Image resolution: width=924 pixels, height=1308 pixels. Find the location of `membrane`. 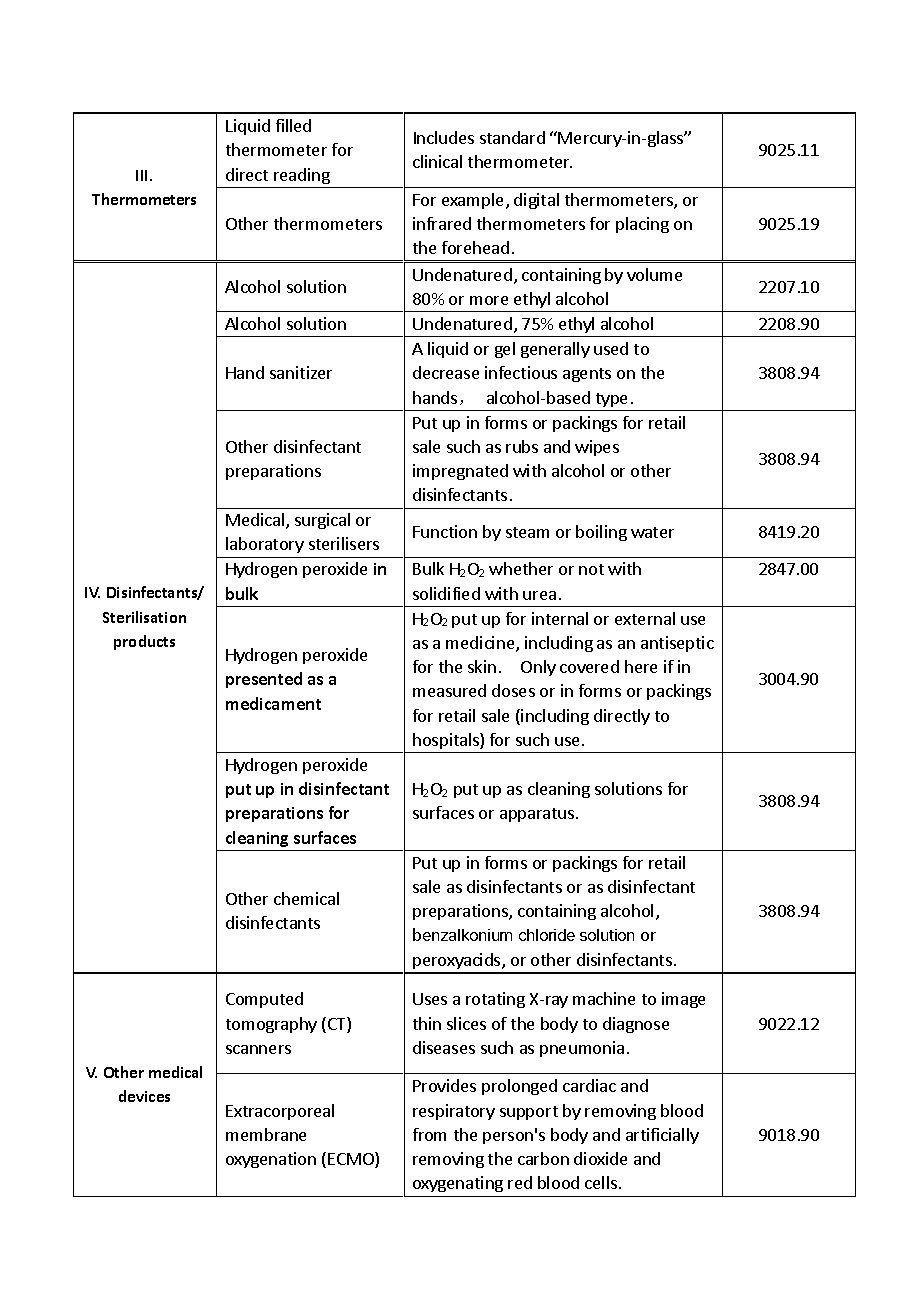

membrane is located at coordinates (266, 1134).
